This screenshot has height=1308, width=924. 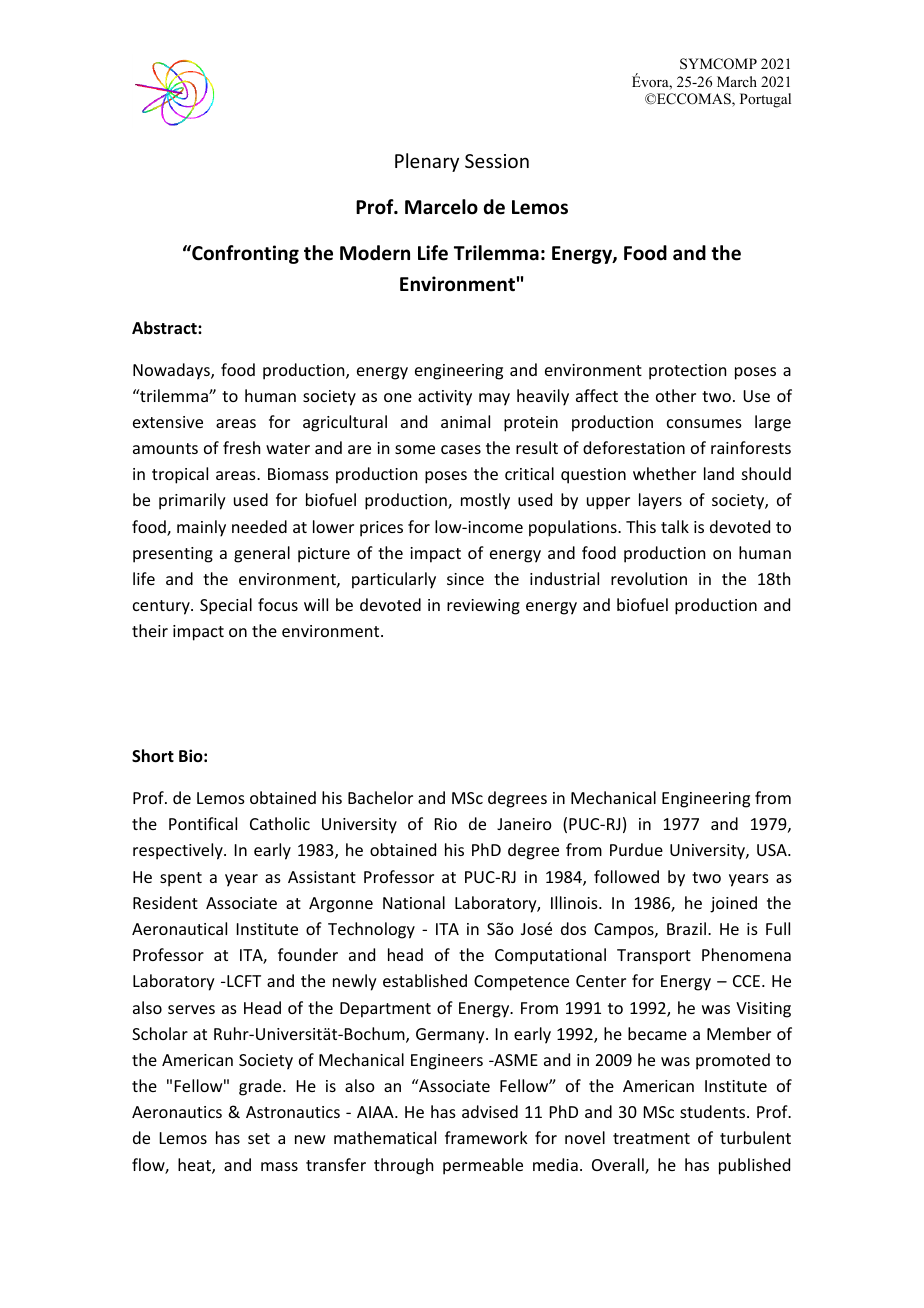 I want to click on cases, so click(x=461, y=449).
